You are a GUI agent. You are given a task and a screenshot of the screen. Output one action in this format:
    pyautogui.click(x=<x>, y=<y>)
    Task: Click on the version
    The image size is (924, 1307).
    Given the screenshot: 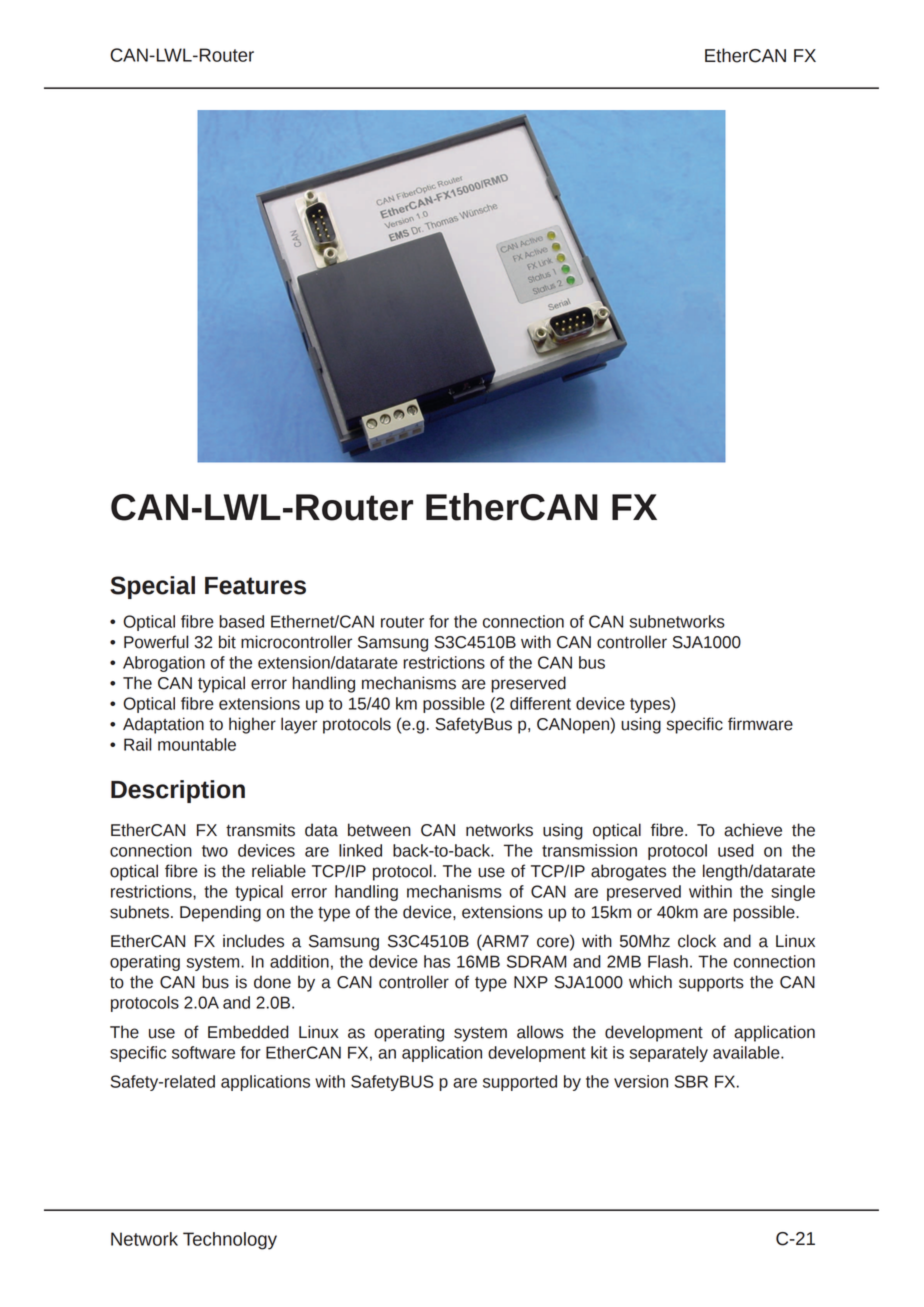 What is the action you would take?
    pyautogui.click(x=641, y=1081)
